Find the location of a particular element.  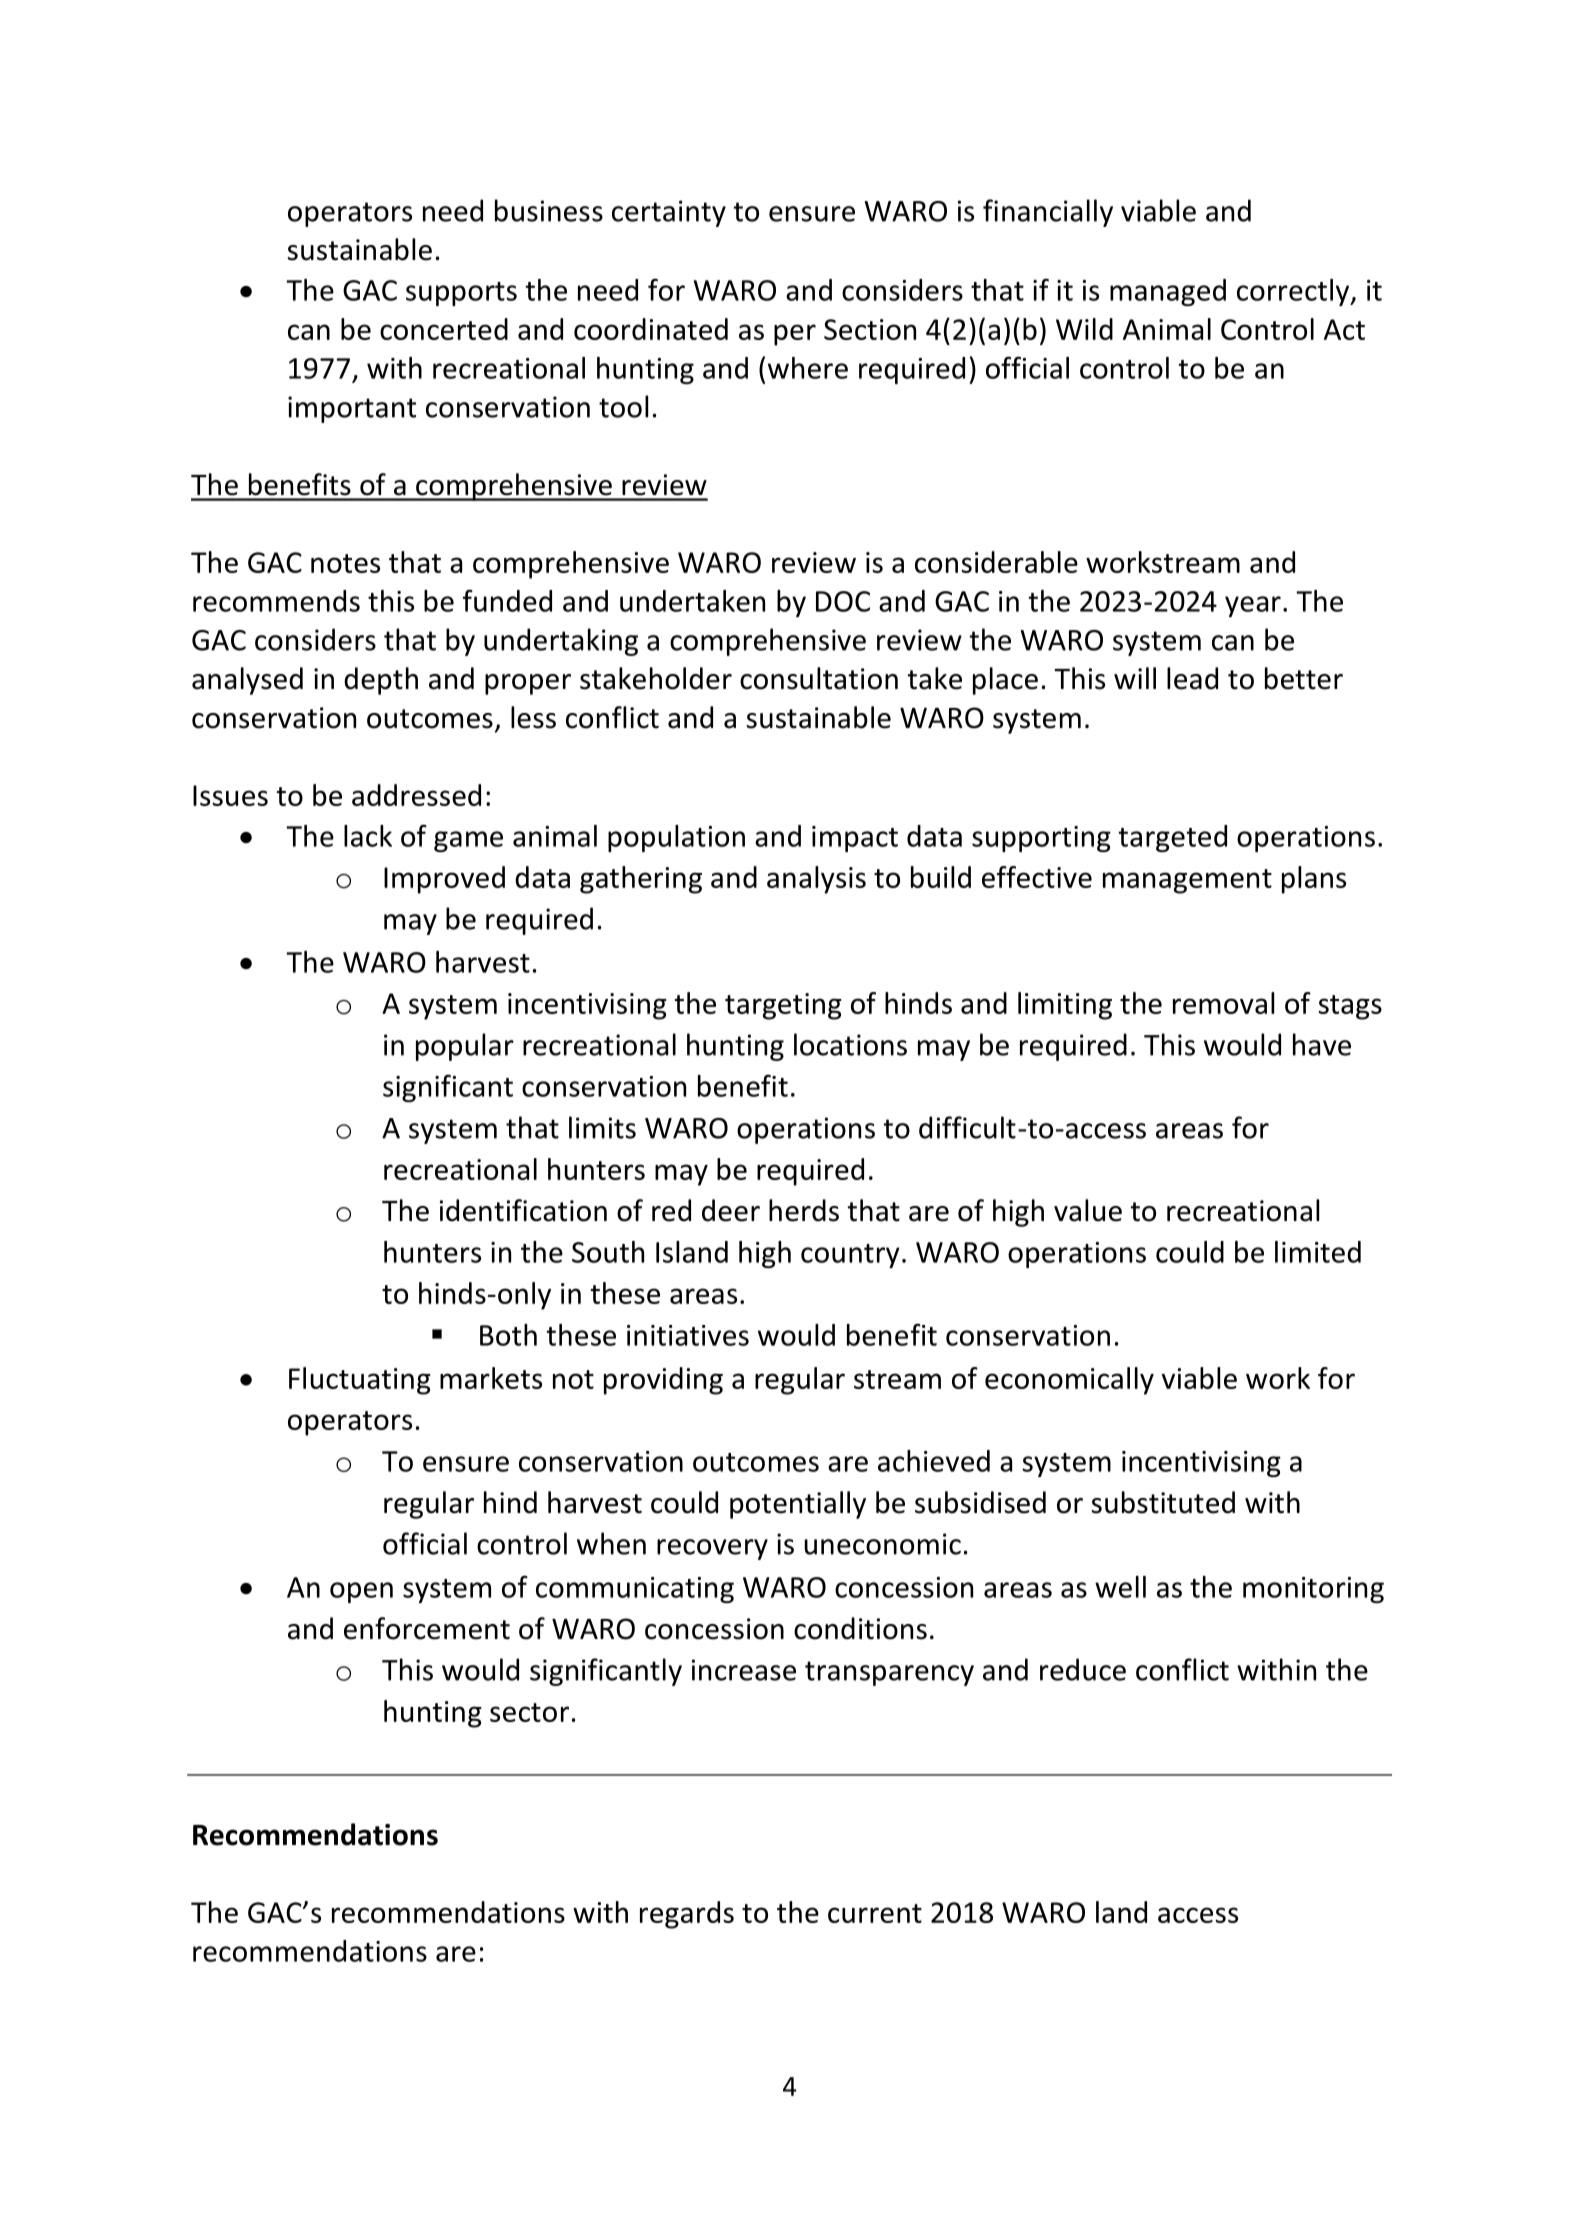

reduce is located at coordinates (1083, 1669).
